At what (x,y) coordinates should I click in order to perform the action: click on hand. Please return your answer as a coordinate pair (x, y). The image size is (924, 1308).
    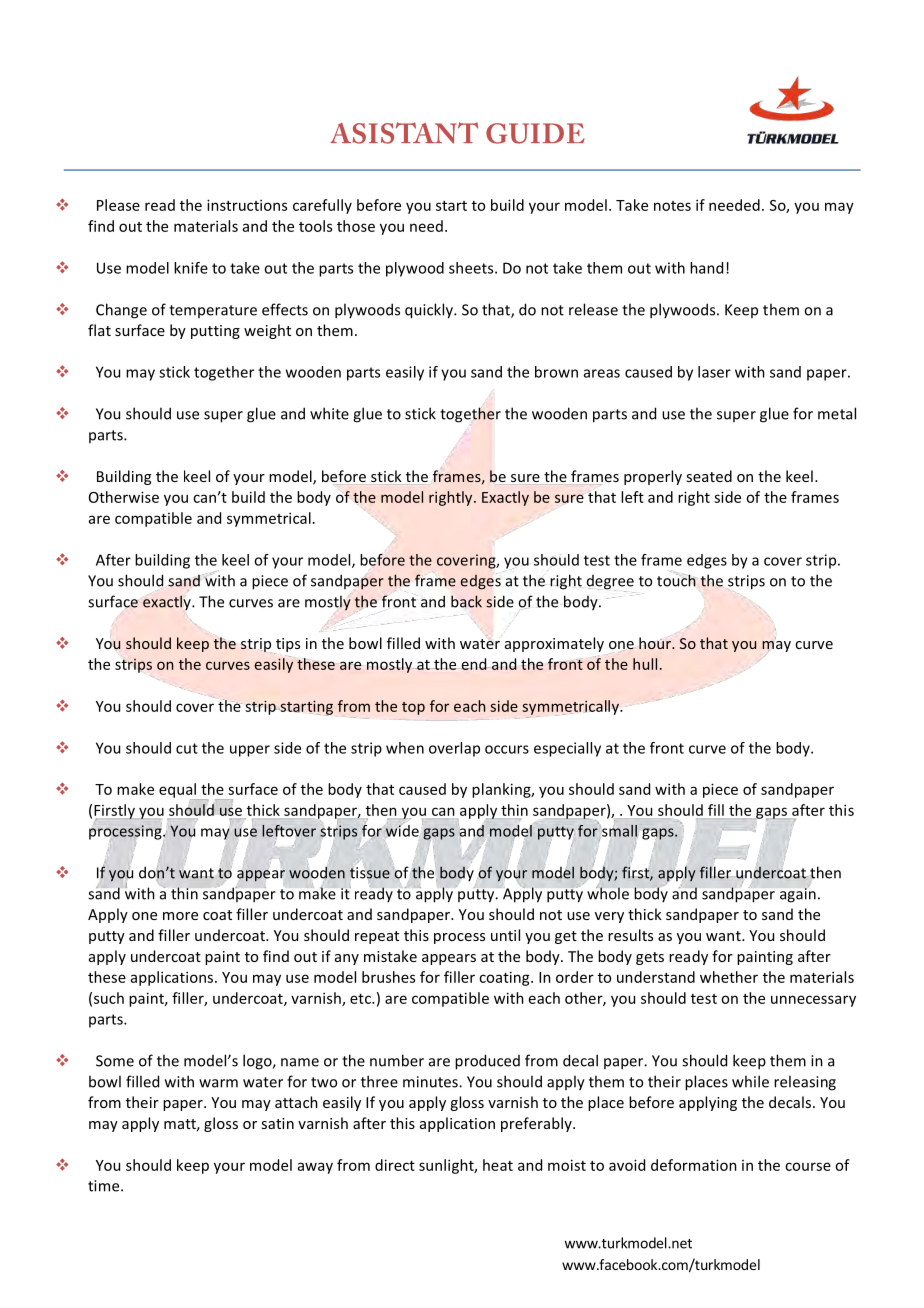
    Looking at the image, I should click on (706, 268).
